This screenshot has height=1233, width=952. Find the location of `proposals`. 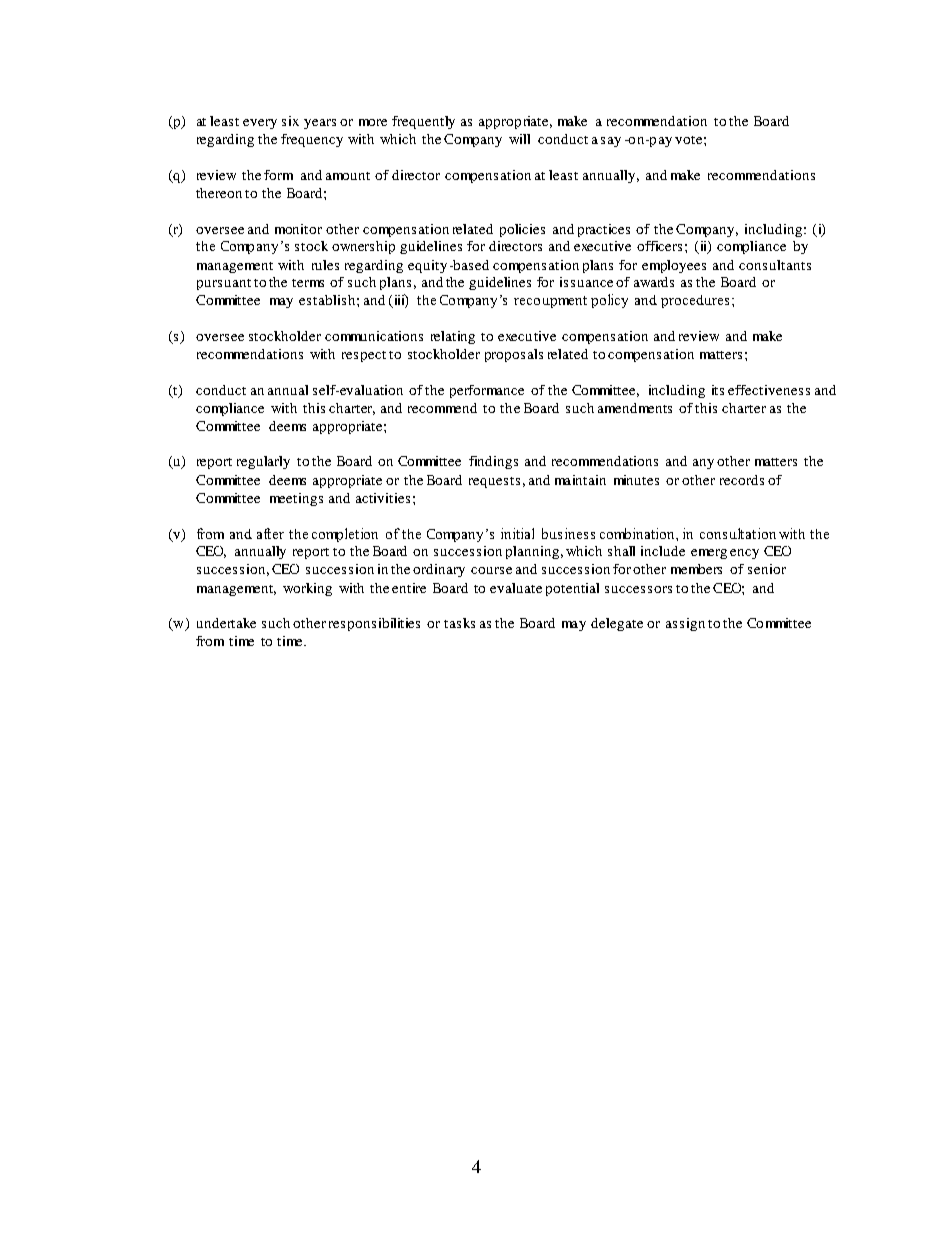

proposals is located at coordinates (514, 355).
